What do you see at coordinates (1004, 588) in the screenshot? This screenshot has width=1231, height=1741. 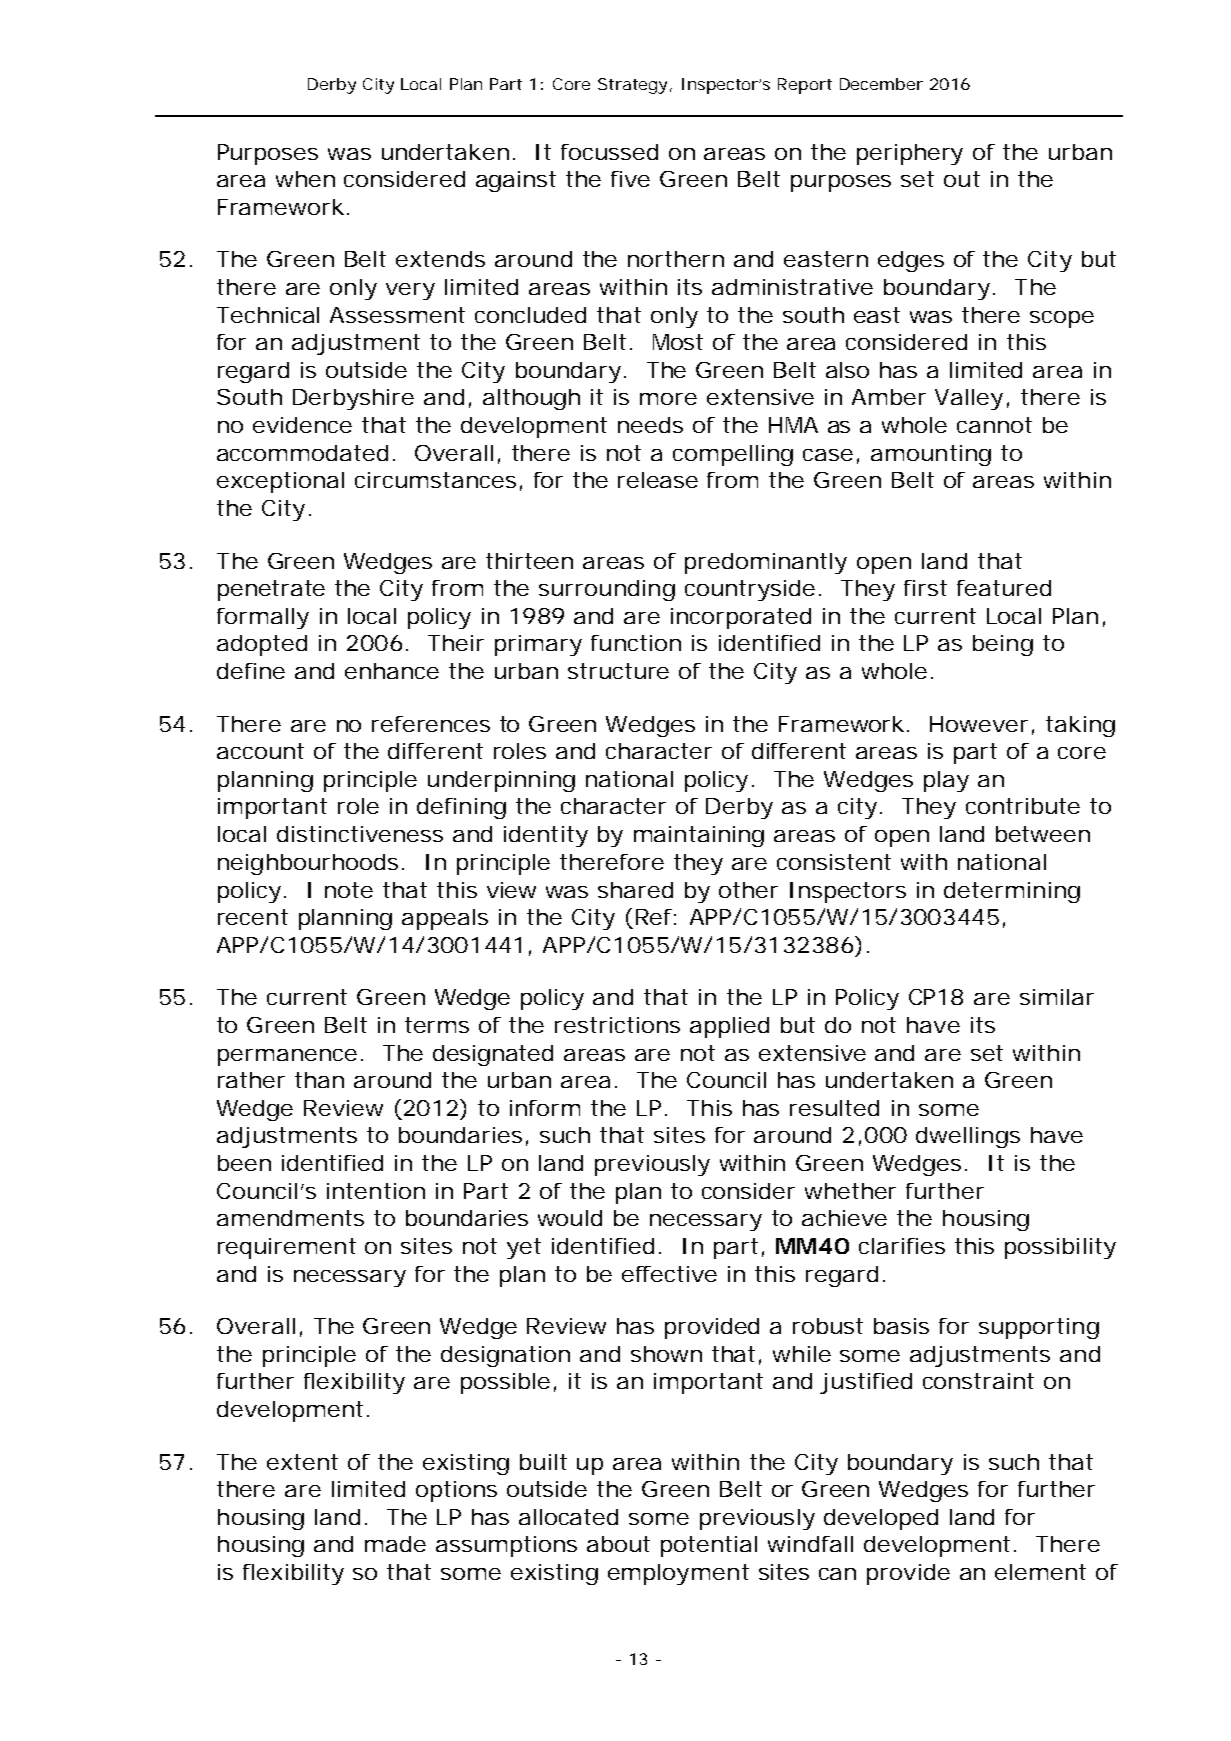 I see `featured` at bounding box center [1004, 588].
